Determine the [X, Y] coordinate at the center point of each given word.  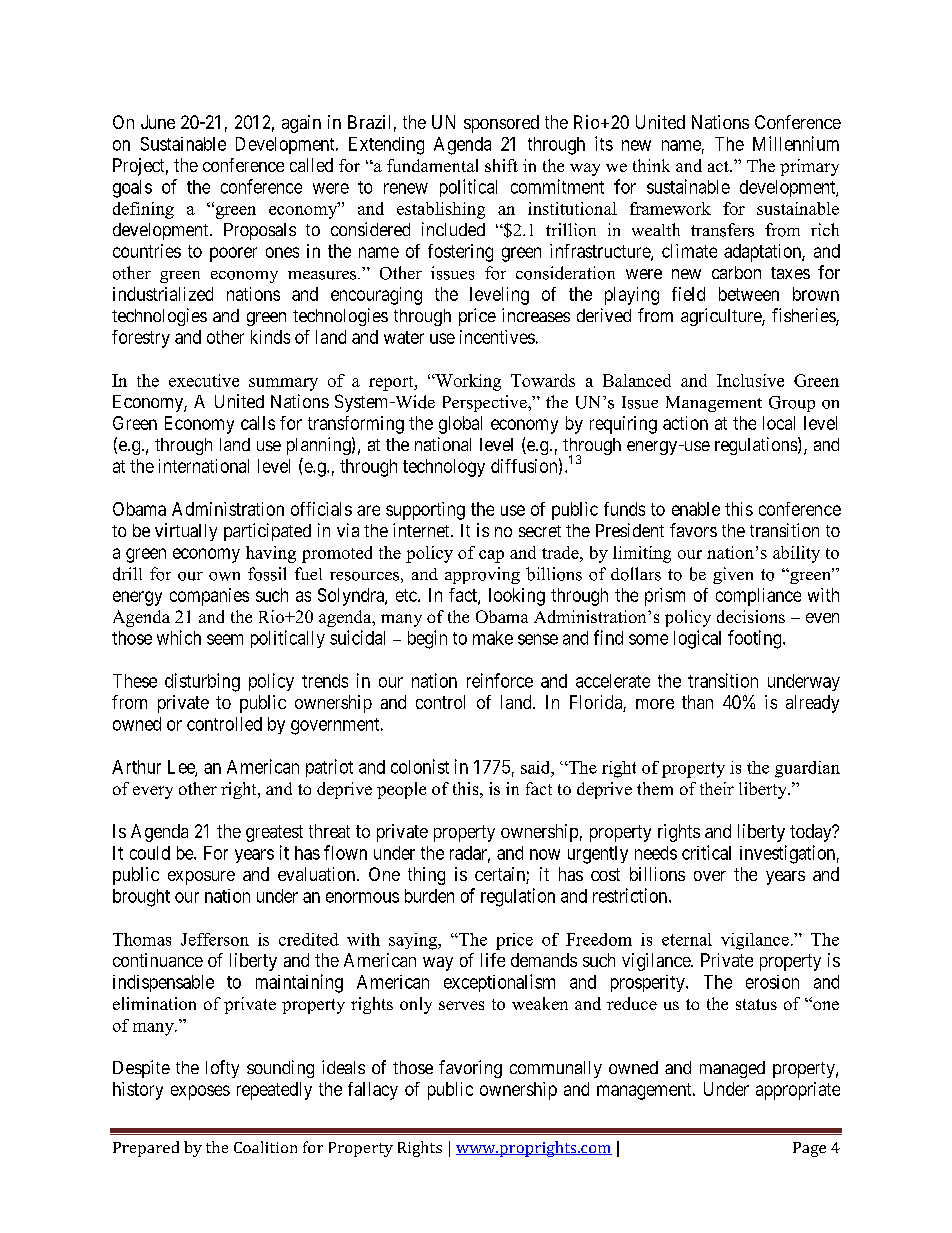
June [158, 122]
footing [756, 639]
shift [501, 165]
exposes [200, 1092]
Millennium [796, 143]
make [493, 638]
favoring [470, 1069]
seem [225, 639]
